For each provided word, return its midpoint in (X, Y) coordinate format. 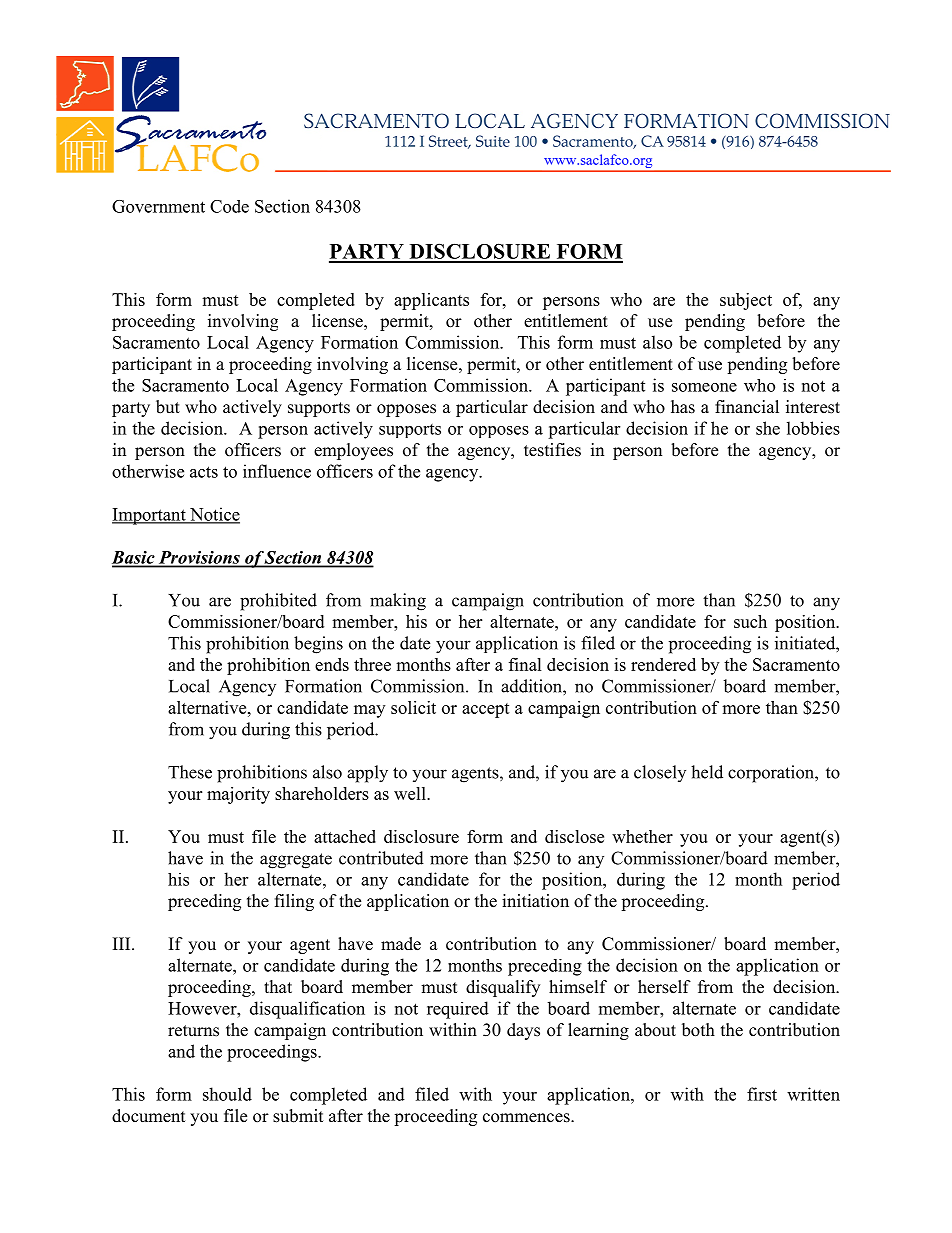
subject (746, 301)
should (227, 1094)
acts (204, 472)
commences (527, 1118)
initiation (535, 901)
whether (642, 836)
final (525, 664)
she (768, 428)
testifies (552, 450)
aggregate (296, 861)
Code (229, 206)
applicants (431, 301)
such (750, 621)
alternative (208, 707)
